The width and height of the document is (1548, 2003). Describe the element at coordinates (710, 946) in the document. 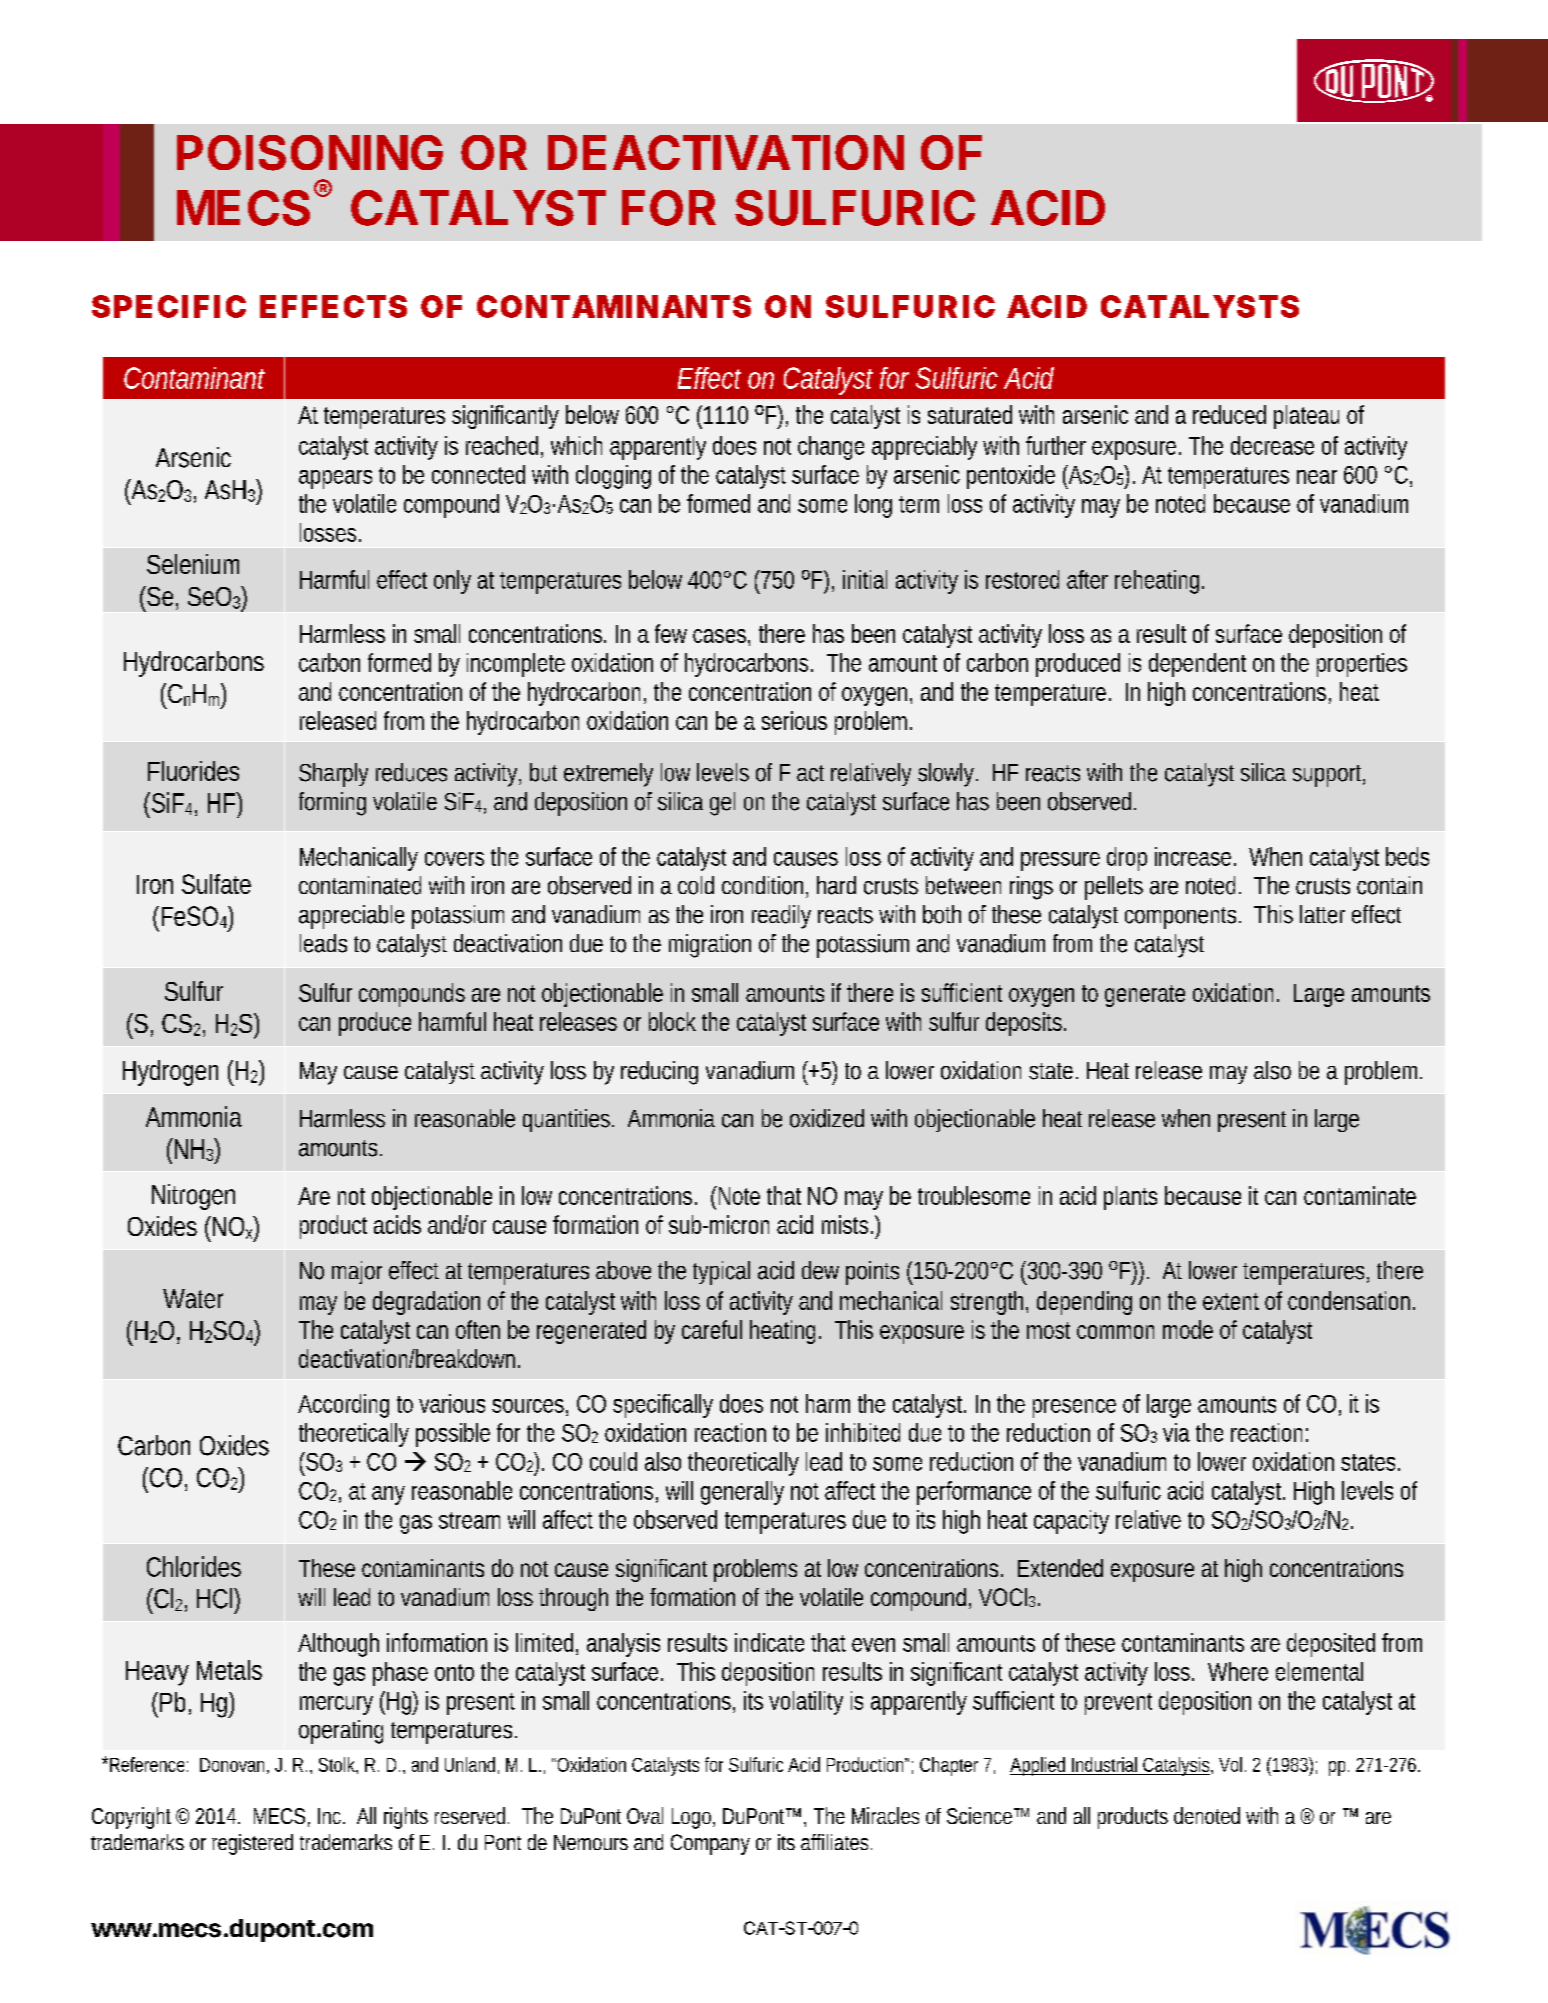

I see `migration` at that location.
